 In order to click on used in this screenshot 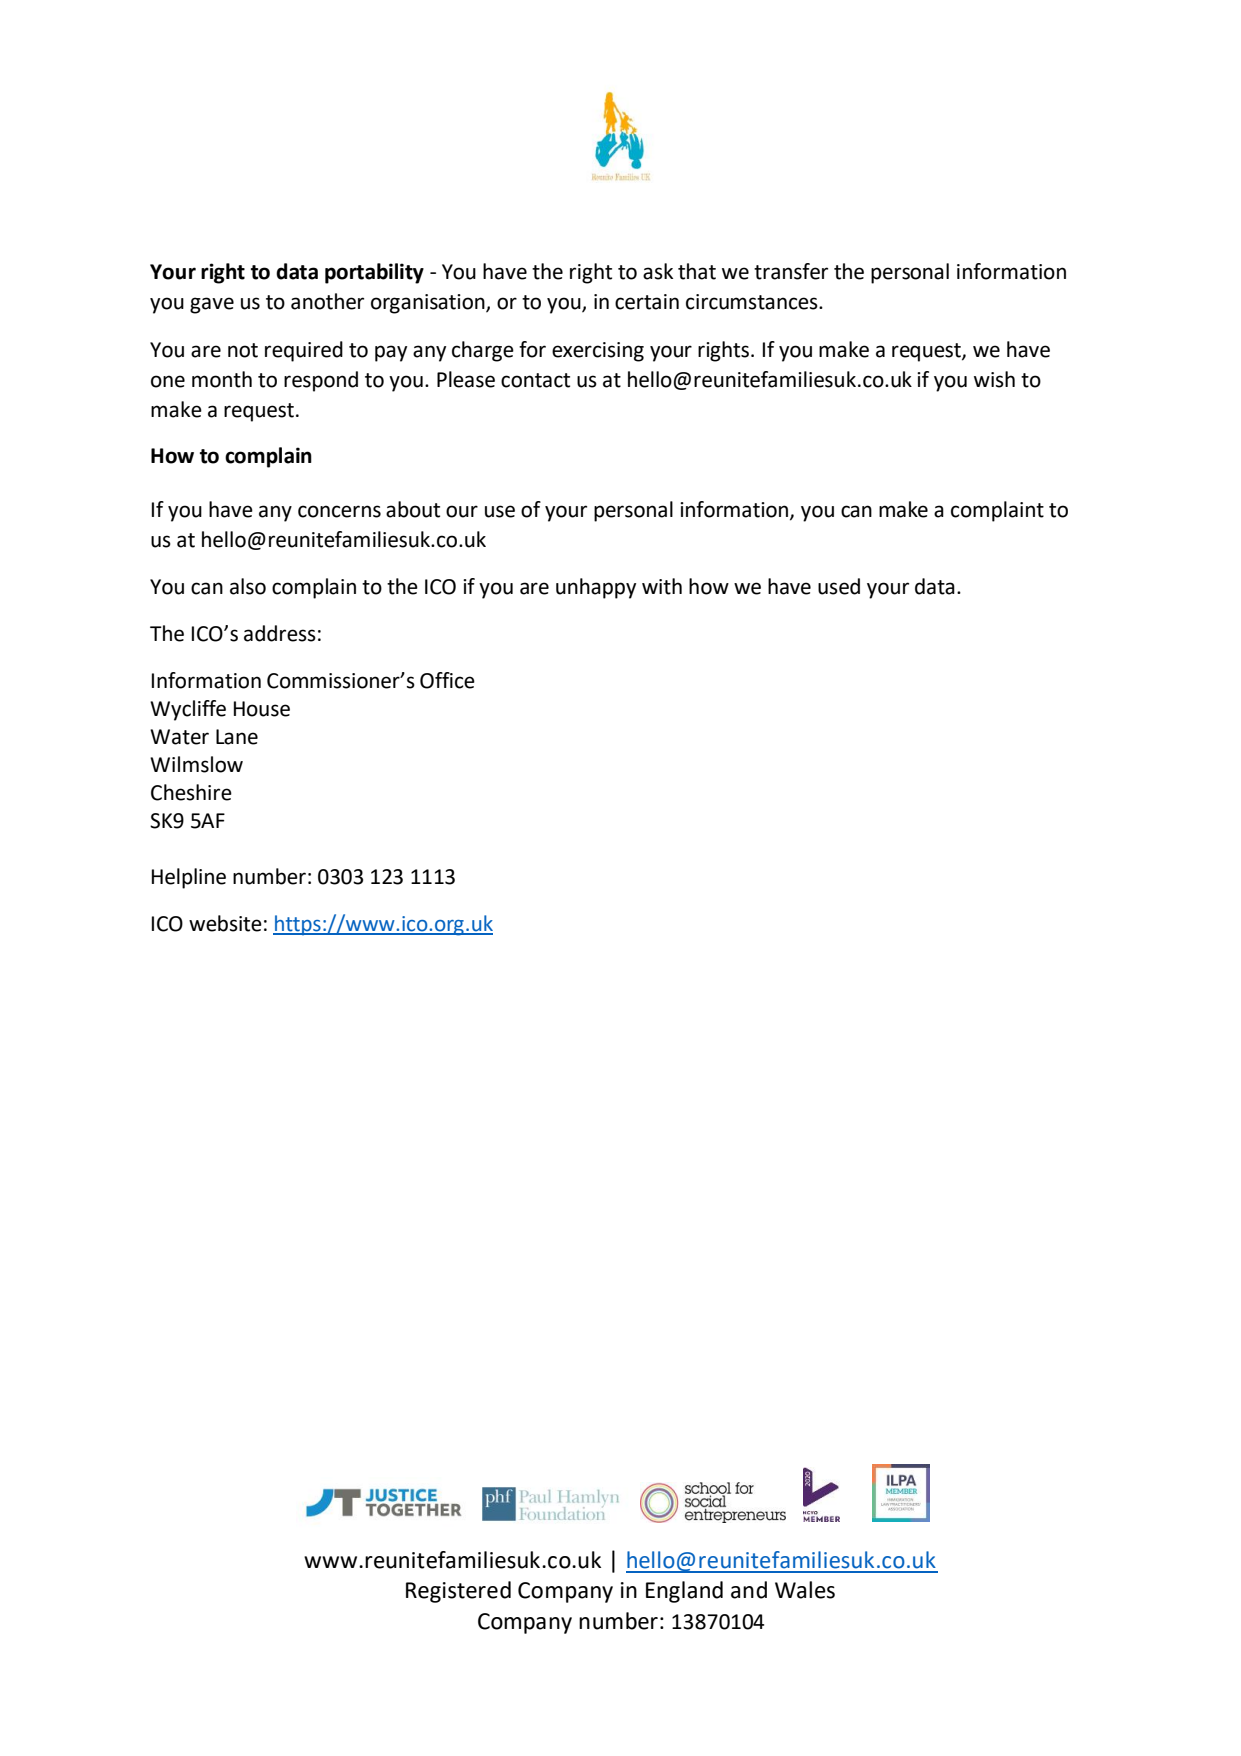, I will do `click(839, 586)`.
